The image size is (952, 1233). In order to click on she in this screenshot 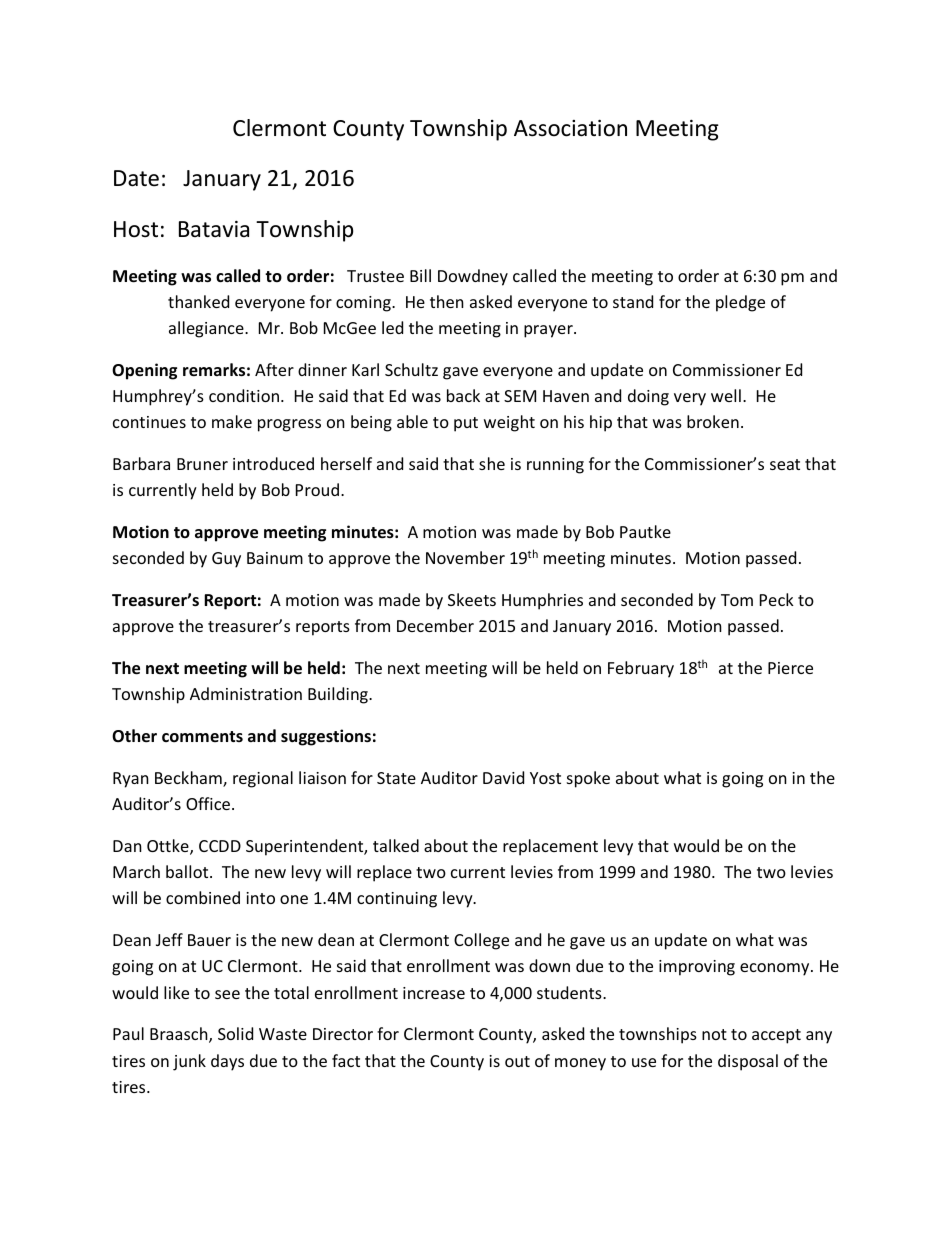, I will do `click(492, 463)`.
